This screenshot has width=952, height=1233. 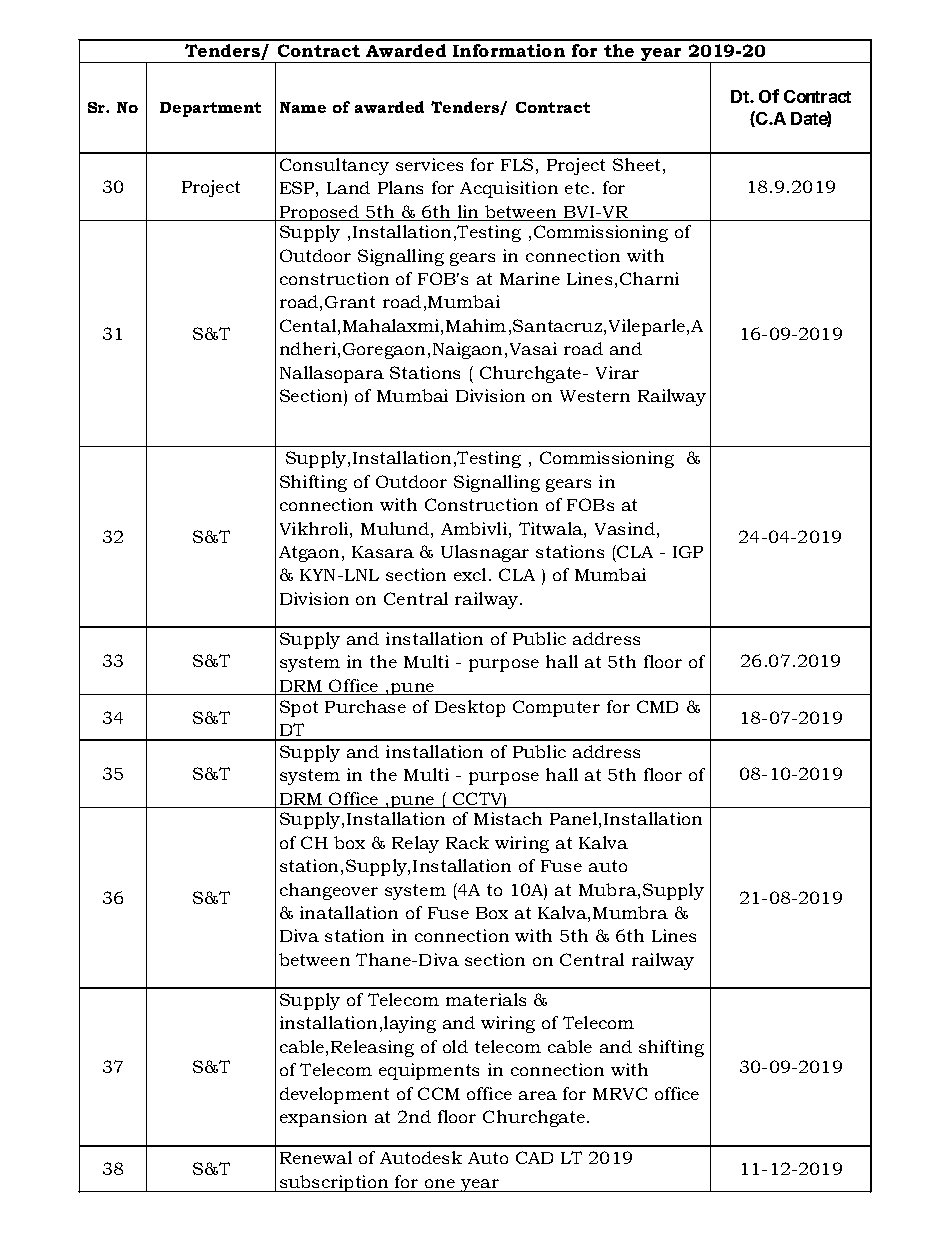 I want to click on Information, so click(x=509, y=50).
